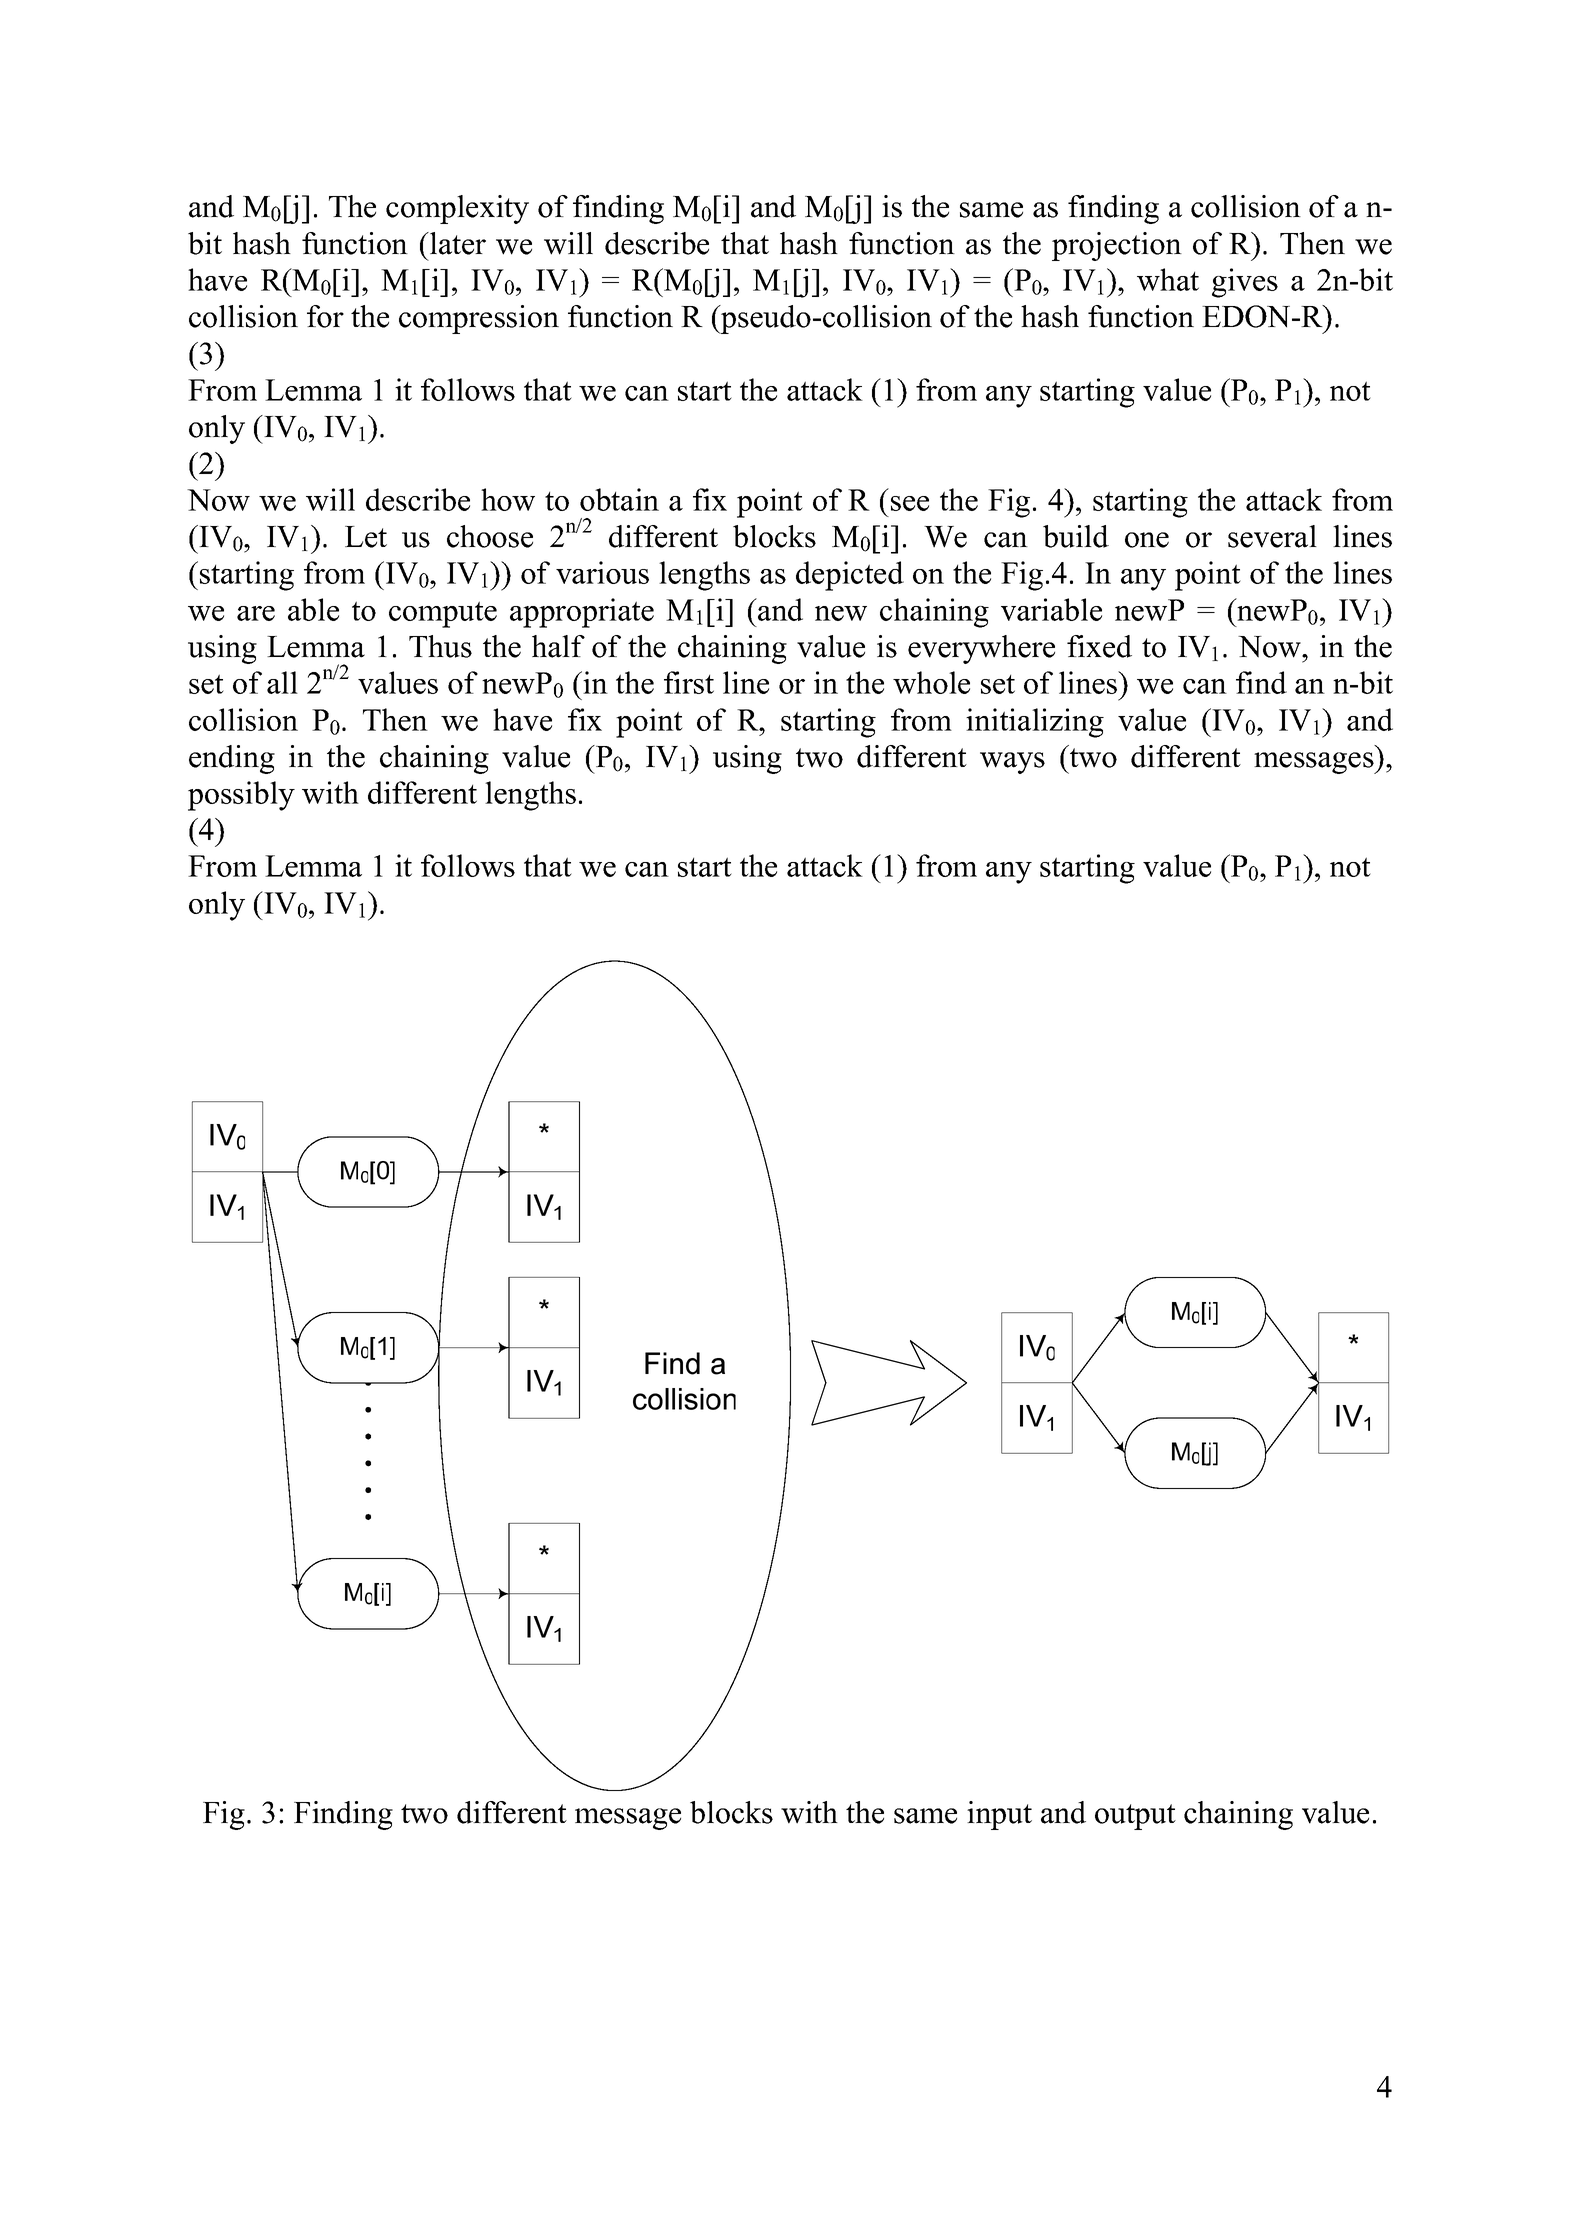 The width and height of the screenshot is (1581, 2236). Describe the element at coordinates (1035, 723) in the screenshot. I see `initializing` at that location.
